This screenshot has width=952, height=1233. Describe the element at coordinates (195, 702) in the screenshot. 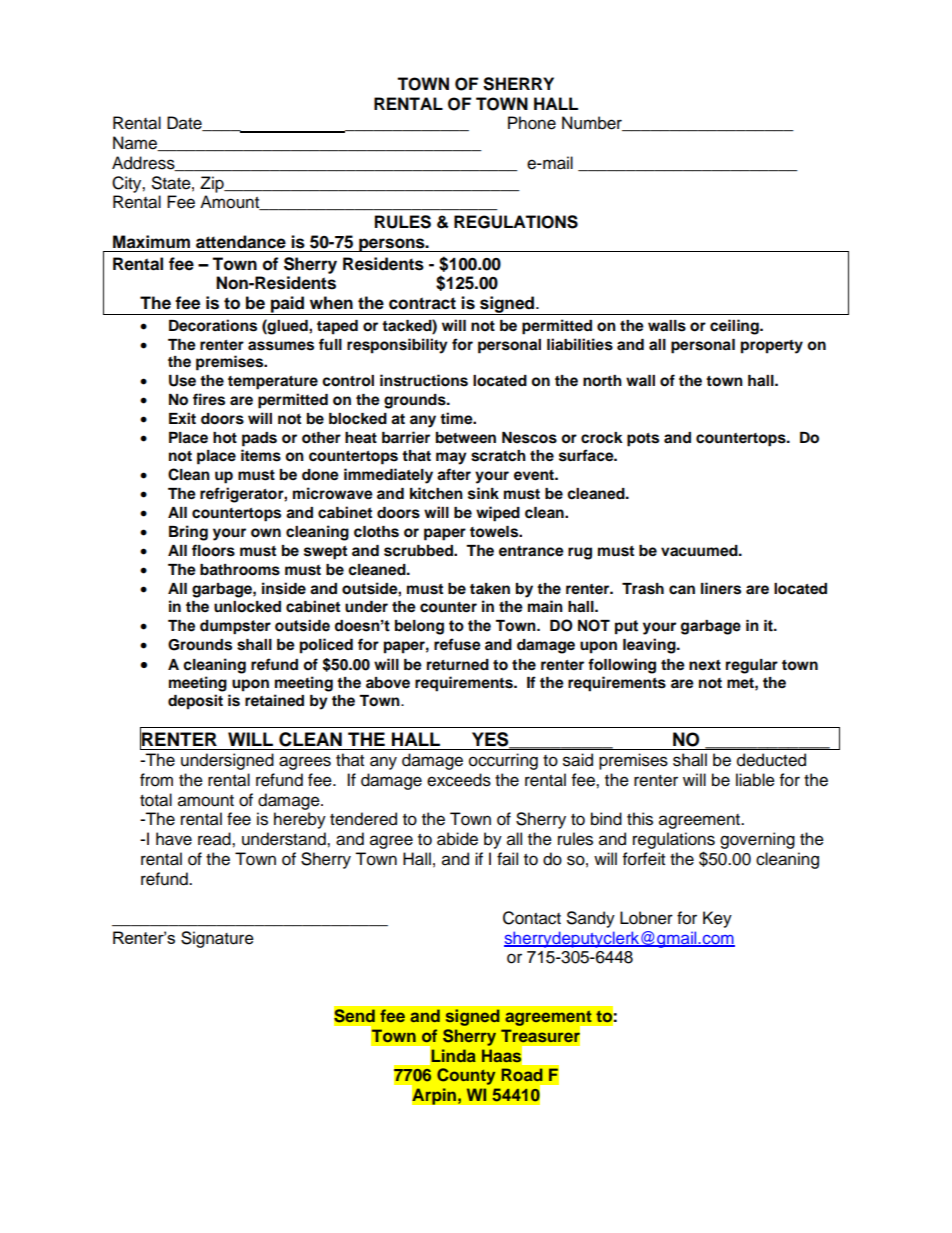

I see `deposit` at that location.
